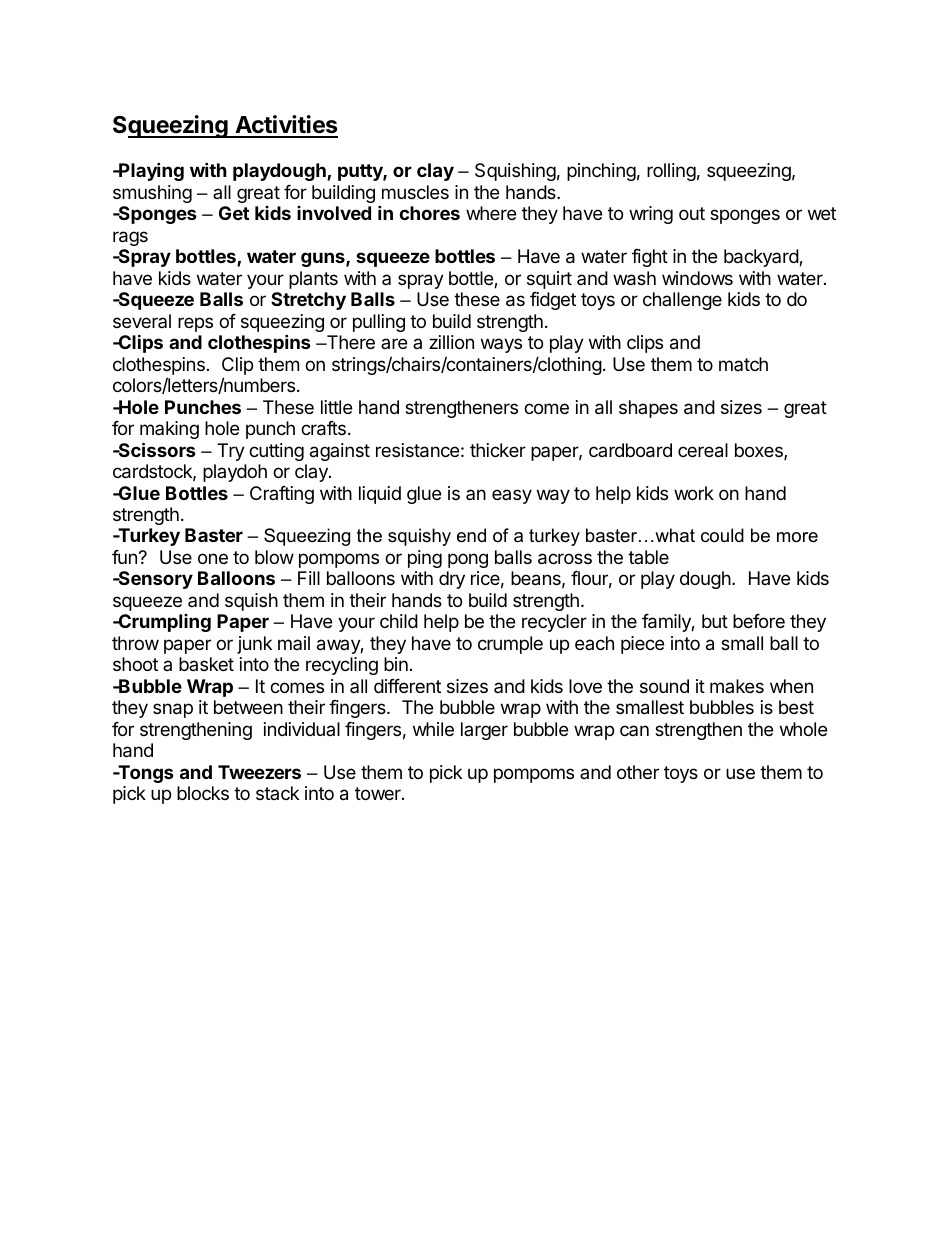 This document has height=1233, width=952. I want to click on out, so click(692, 213).
